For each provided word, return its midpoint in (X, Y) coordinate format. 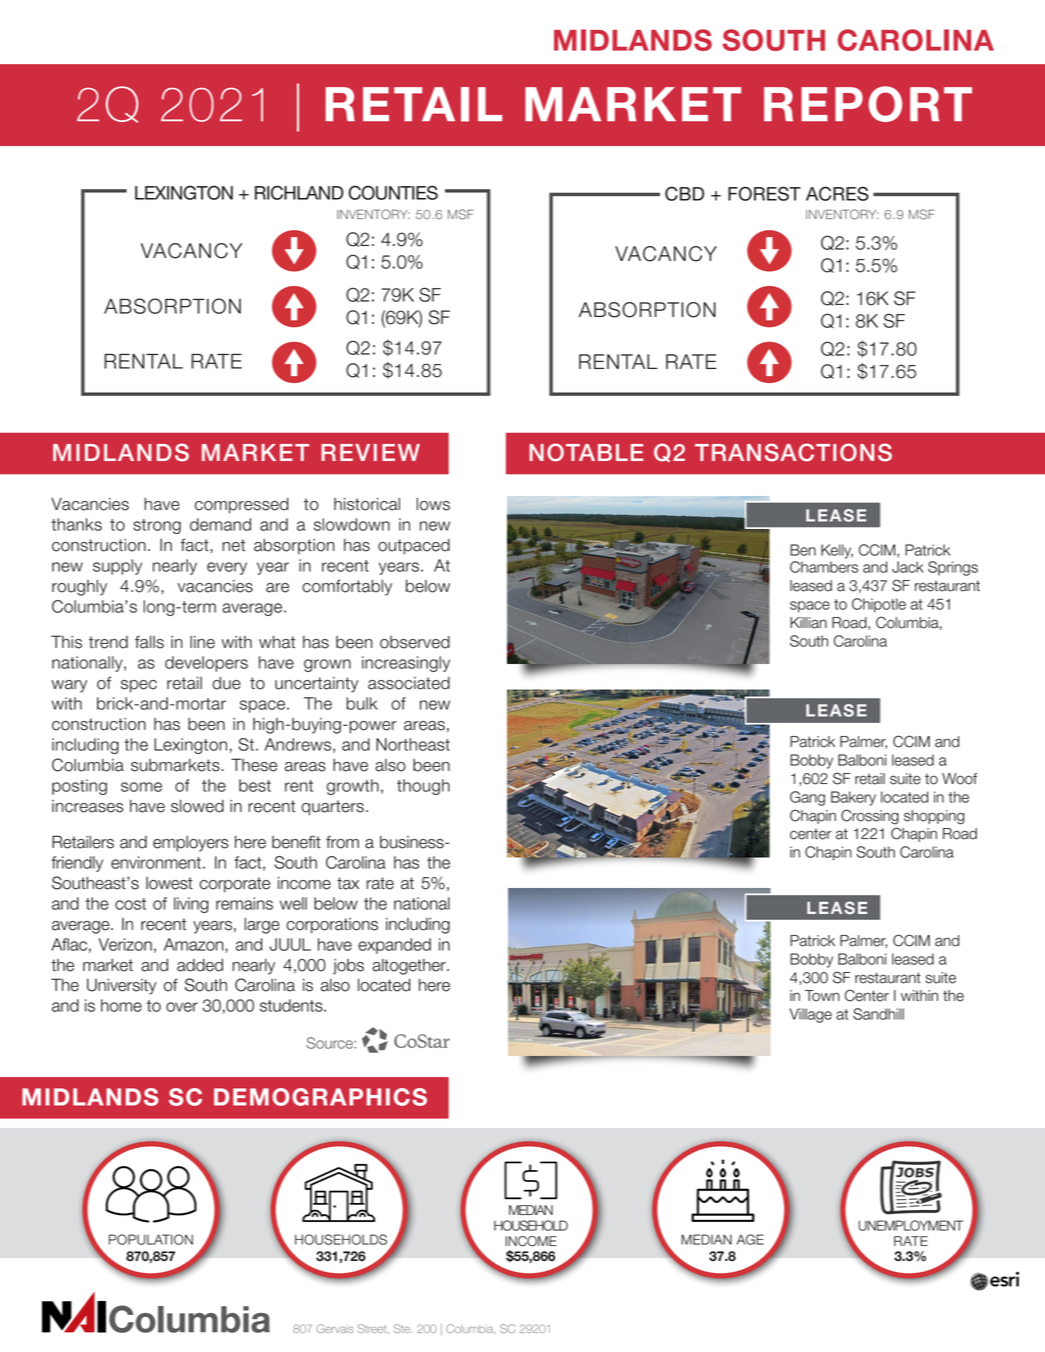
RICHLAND (299, 192)
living (191, 905)
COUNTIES (393, 192)
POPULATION (151, 1239)
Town (822, 996)
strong (157, 526)
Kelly (837, 551)
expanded (394, 946)
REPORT (868, 104)
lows (433, 504)
